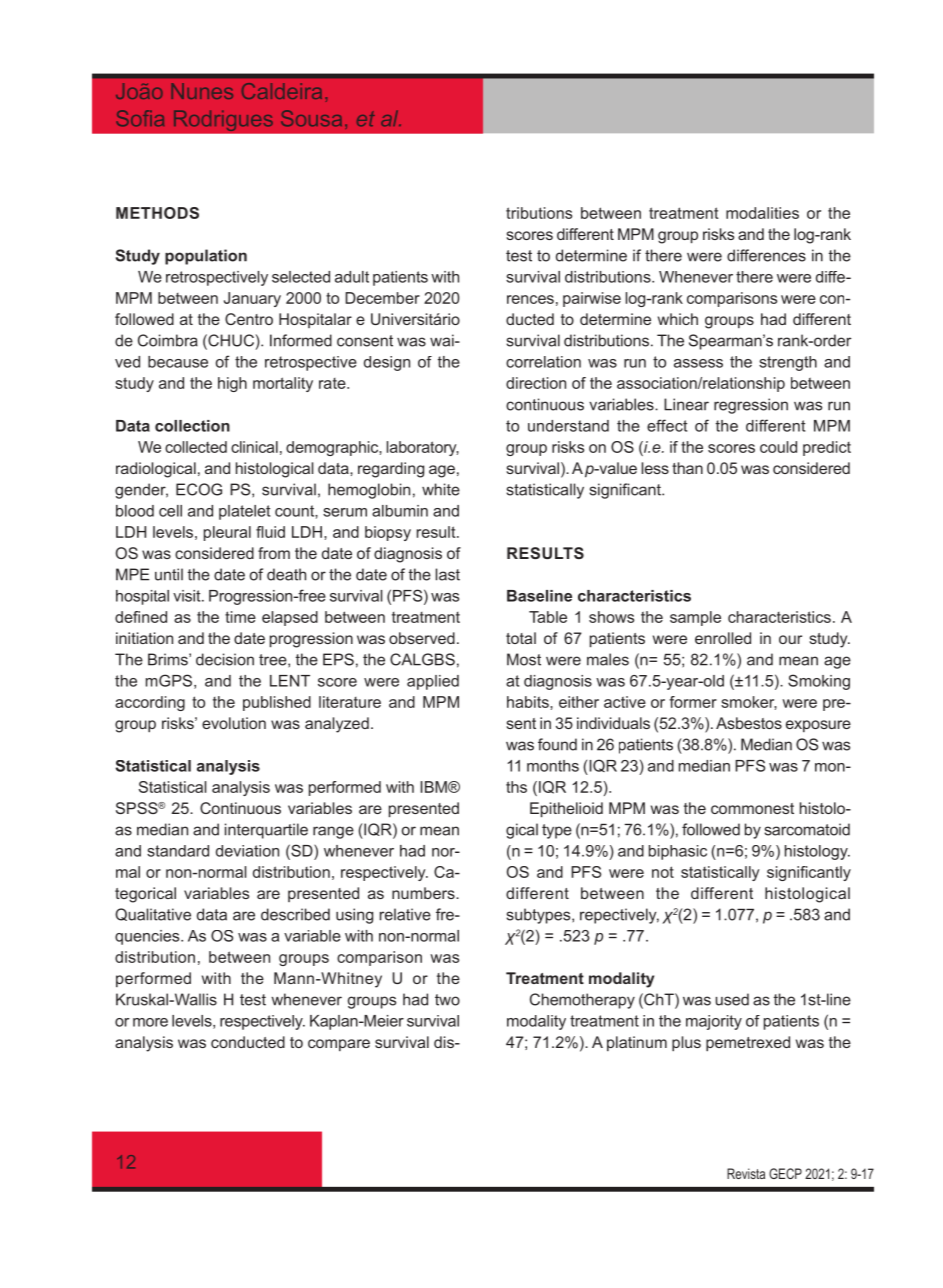  Describe the element at coordinates (240, 617) in the screenshot. I see `time` at that location.
